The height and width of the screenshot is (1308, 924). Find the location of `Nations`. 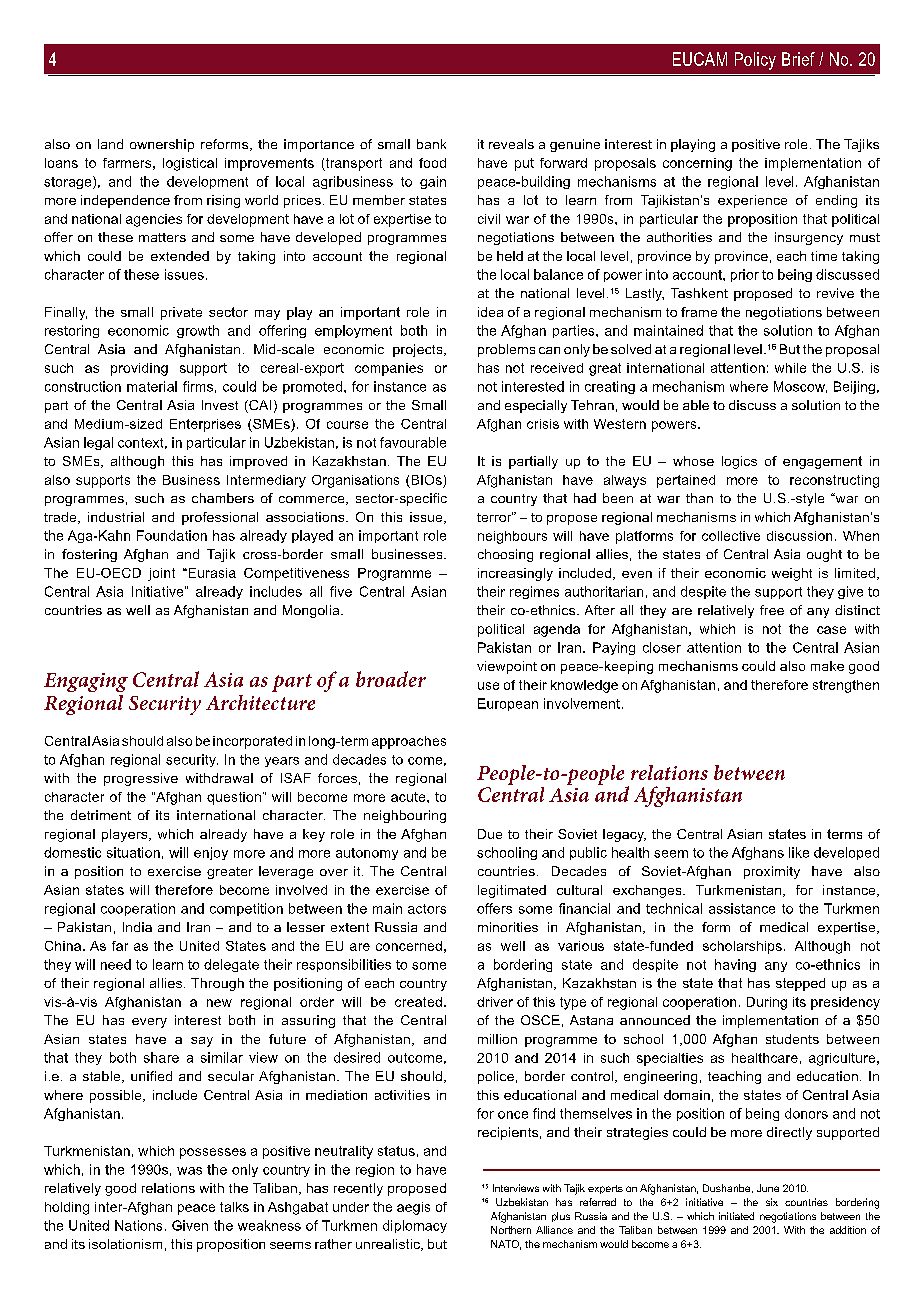

Nations is located at coordinates (138, 1225).
